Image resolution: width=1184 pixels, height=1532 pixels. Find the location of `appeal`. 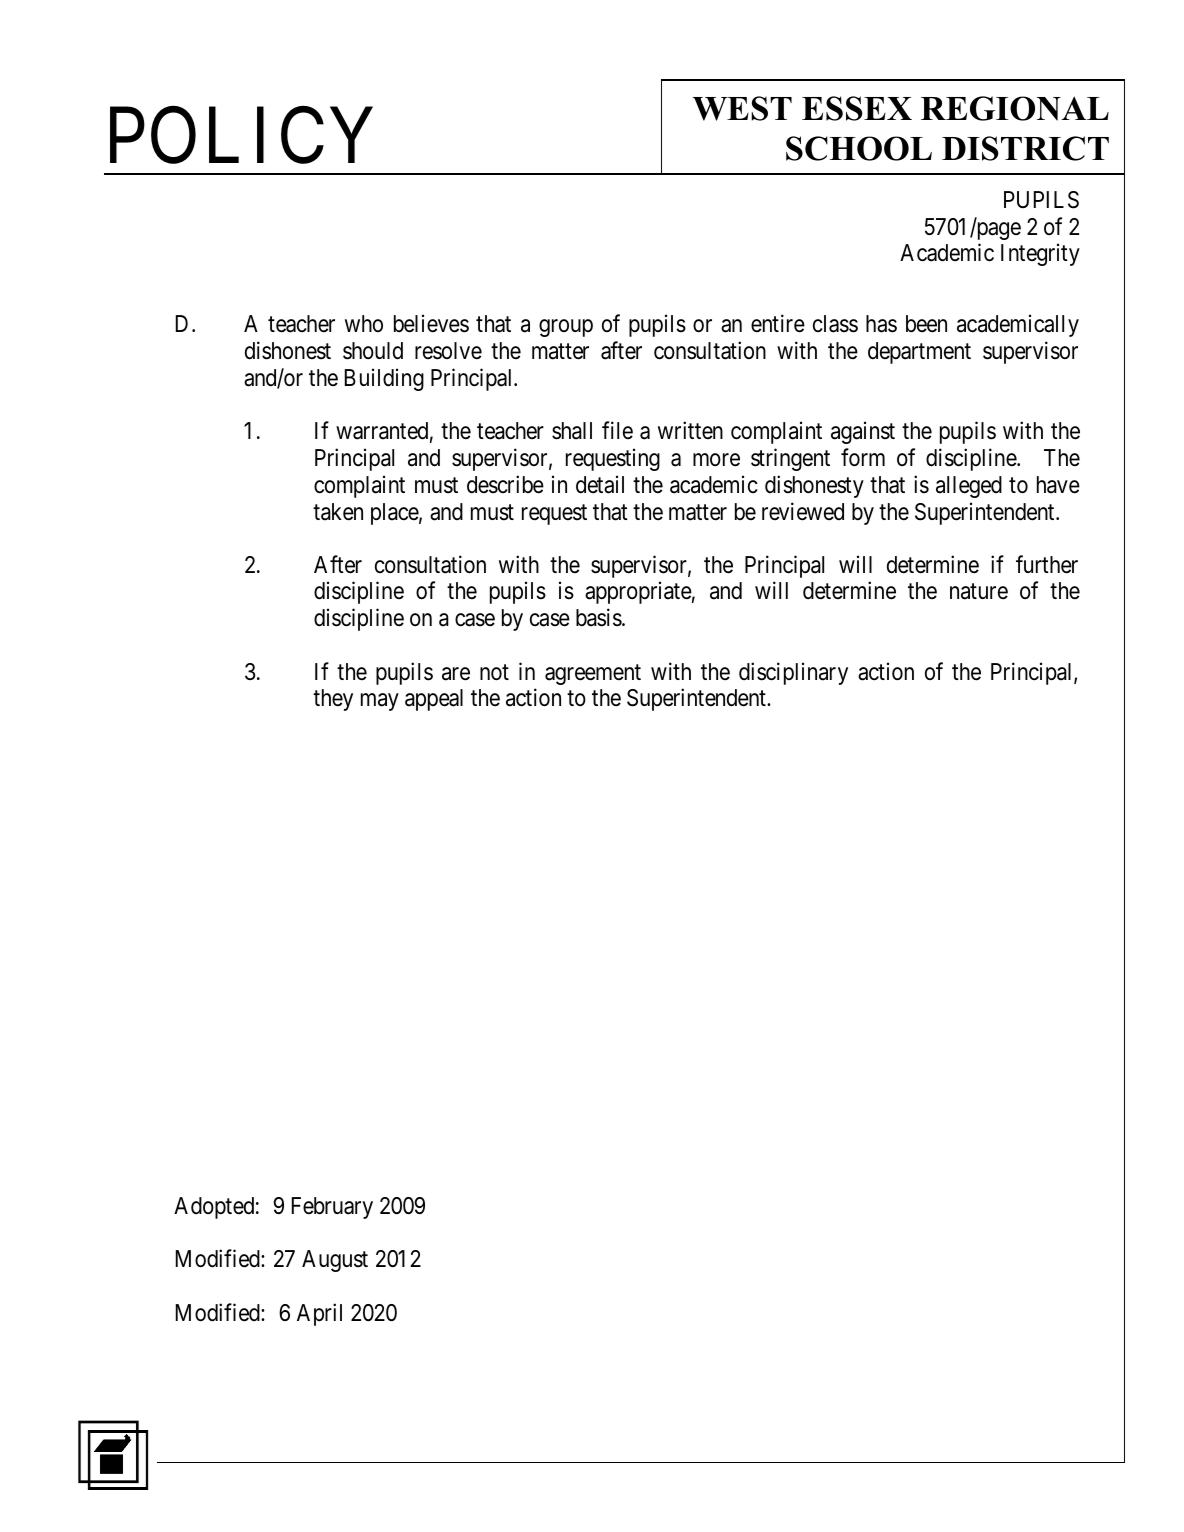

appeal is located at coordinates (434, 700).
